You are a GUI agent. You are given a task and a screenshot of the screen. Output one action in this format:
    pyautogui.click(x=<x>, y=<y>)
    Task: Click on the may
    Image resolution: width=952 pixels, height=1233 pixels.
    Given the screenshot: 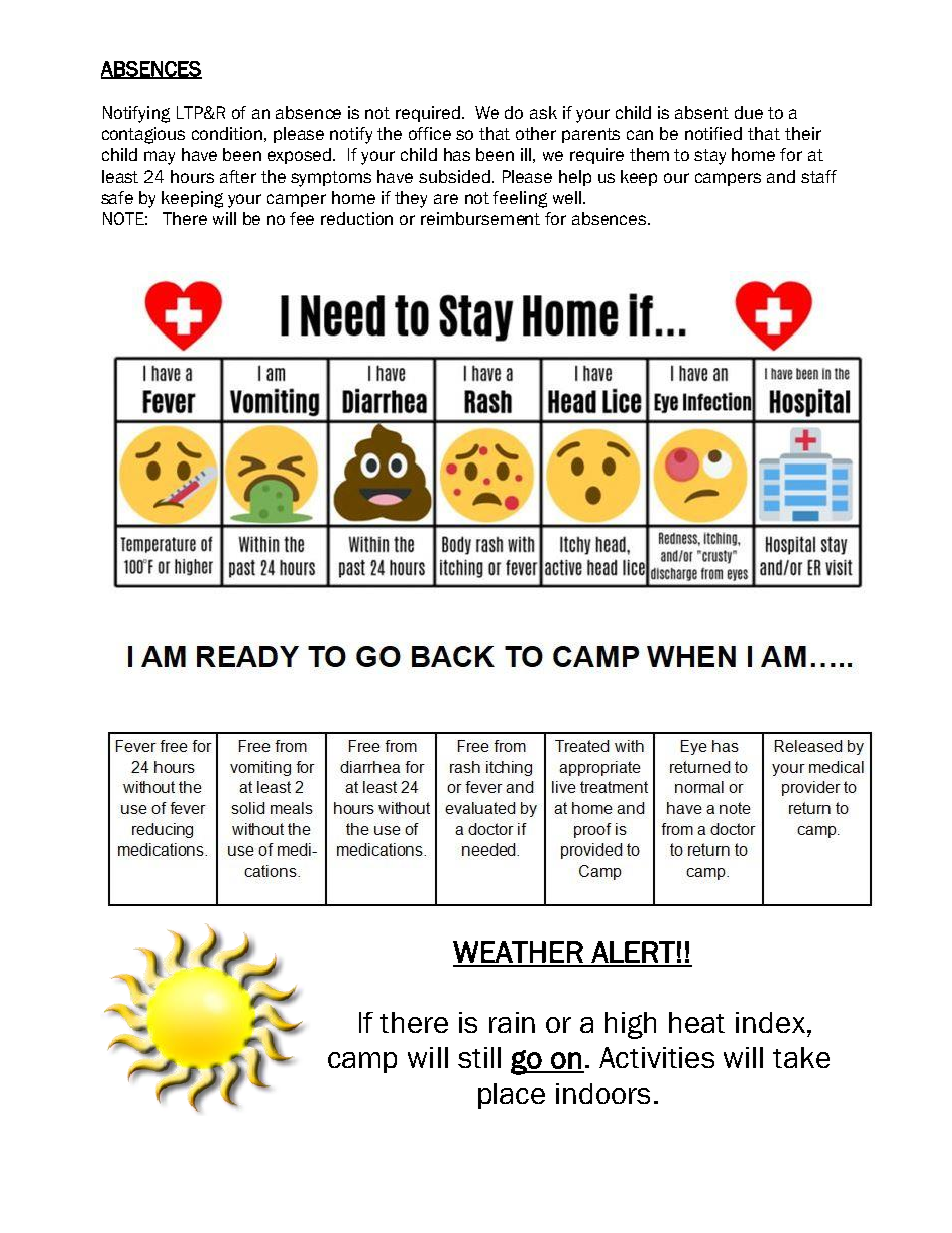 What is the action you would take?
    pyautogui.click(x=159, y=158)
